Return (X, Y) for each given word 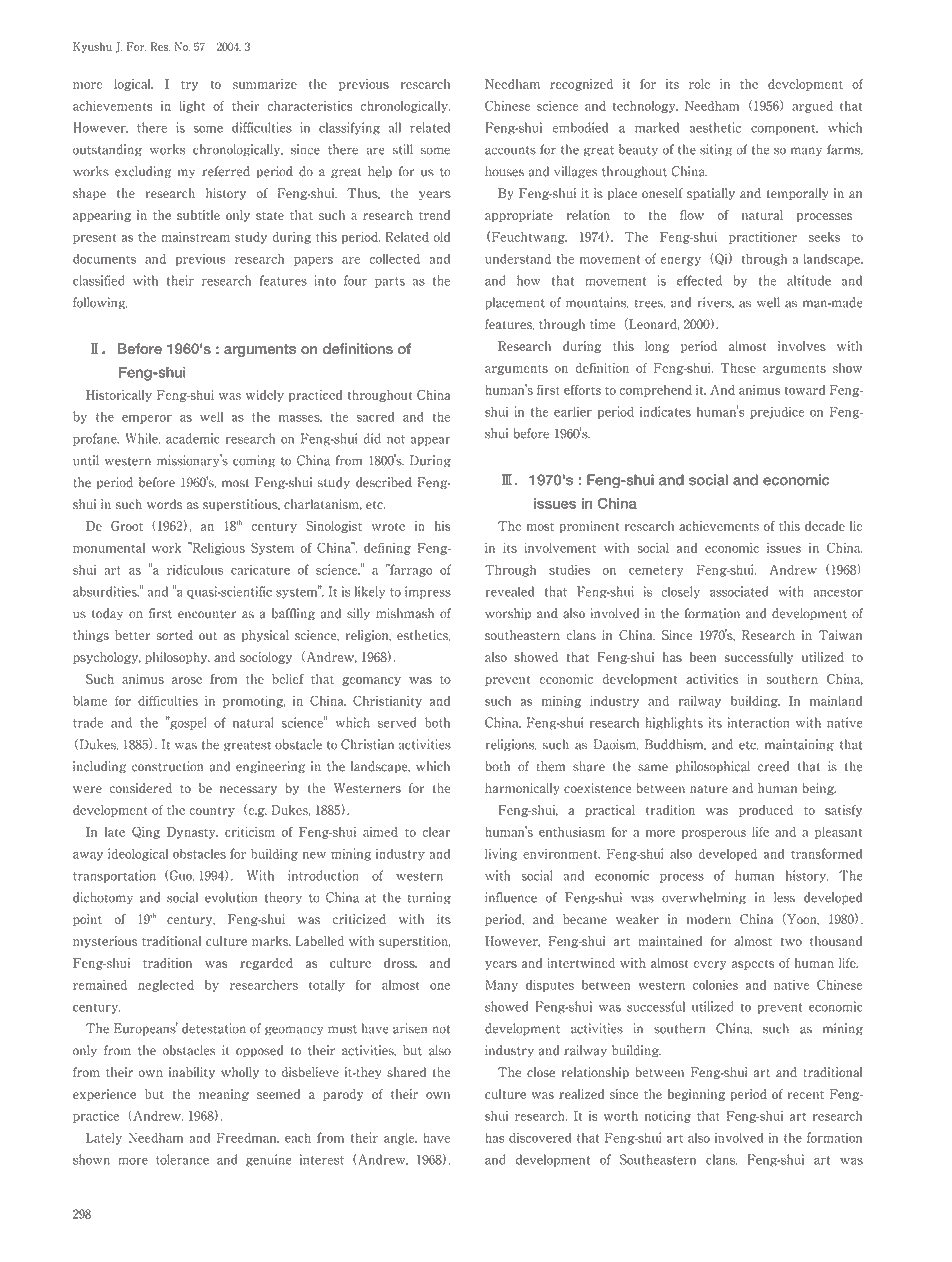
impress (428, 592)
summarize (265, 84)
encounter (207, 614)
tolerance (182, 1159)
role (699, 84)
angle (400, 1138)
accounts (510, 150)
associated (739, 591)
